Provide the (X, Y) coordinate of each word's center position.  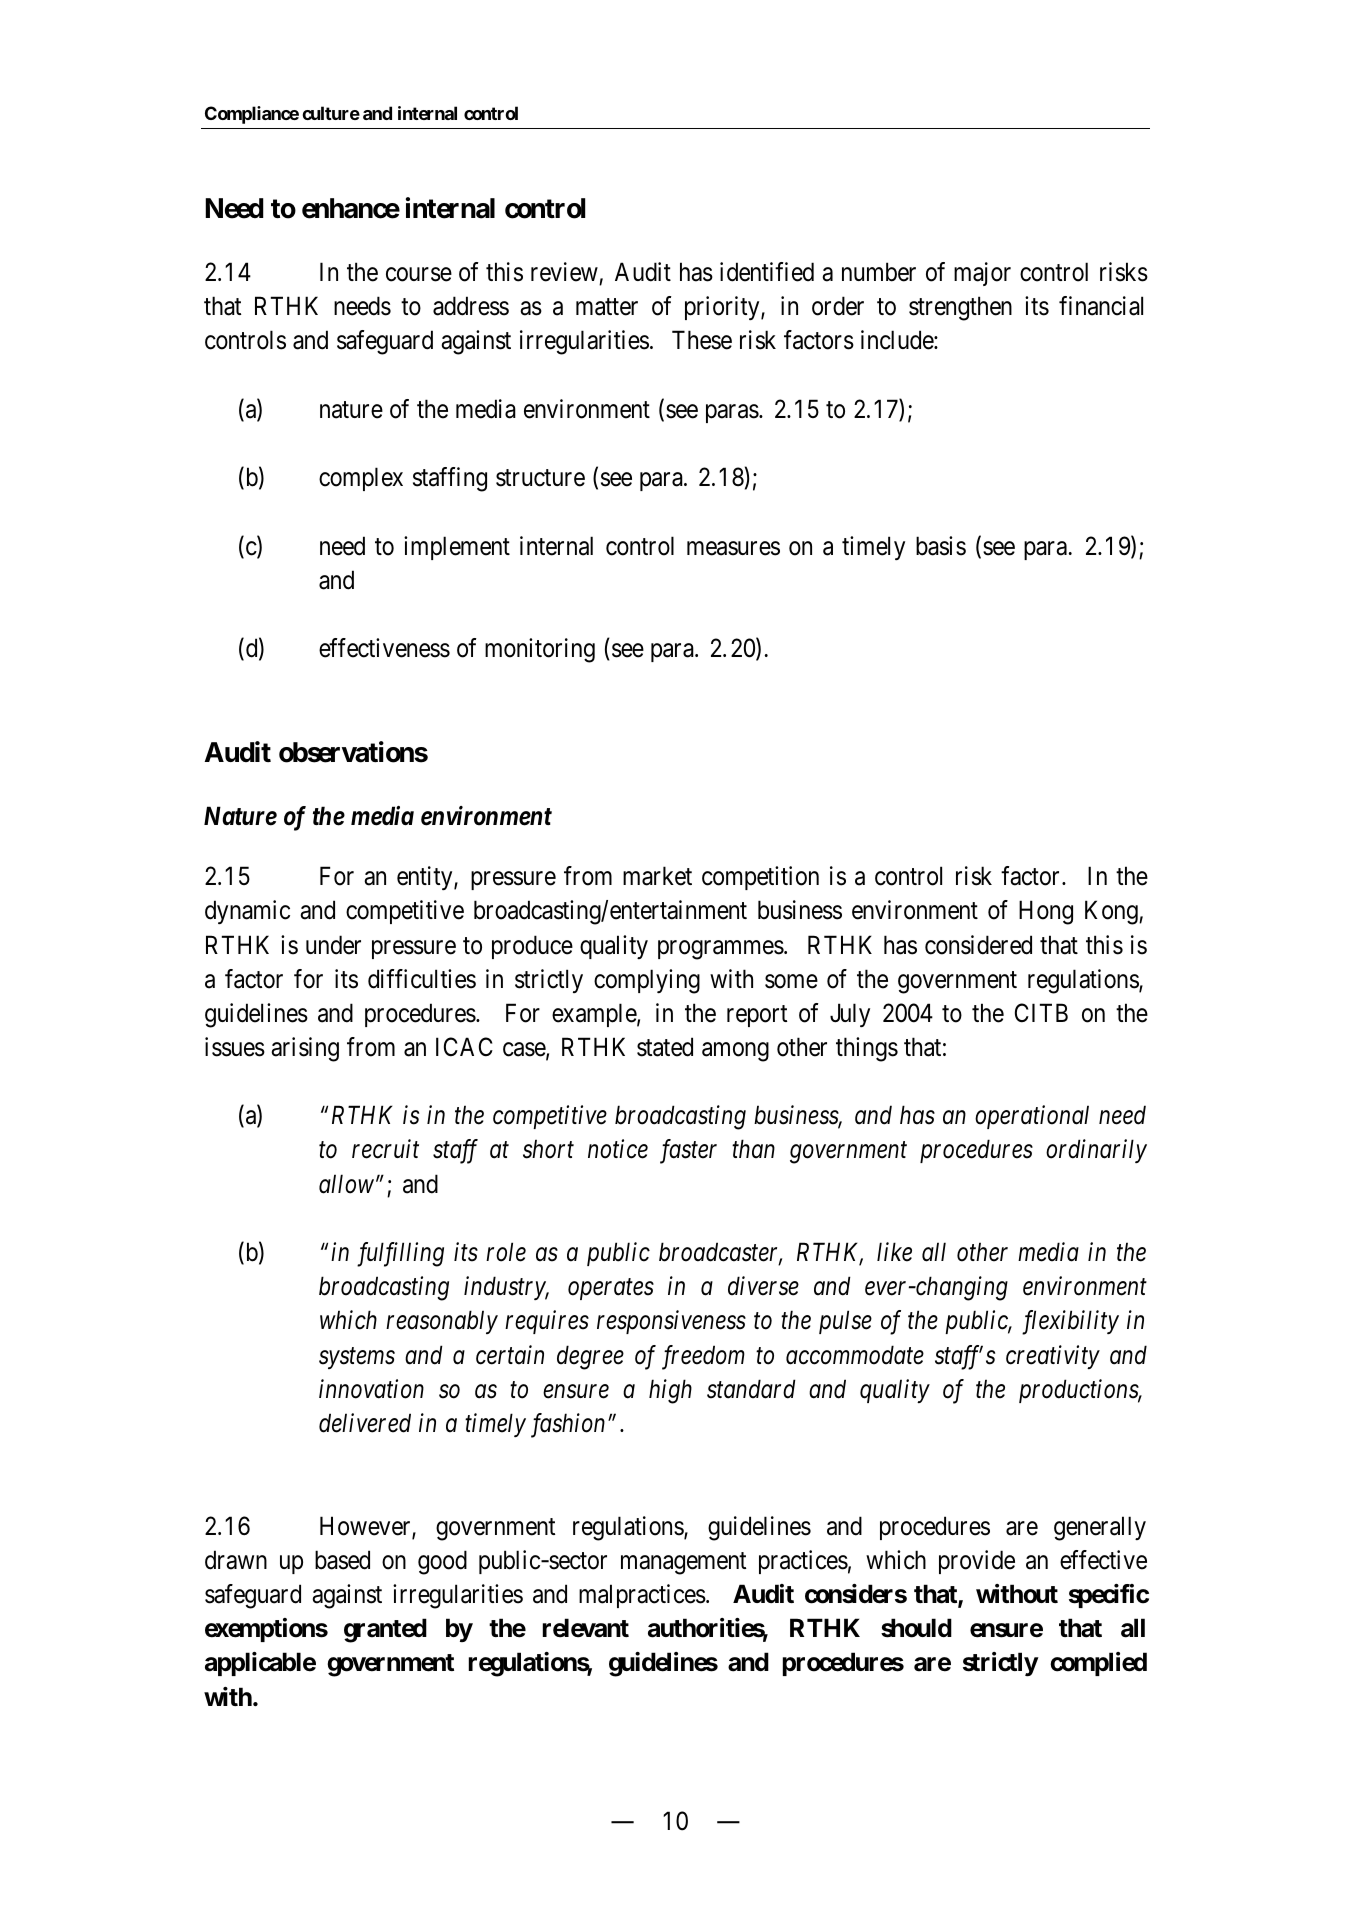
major (982, 274)
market (657, 876)
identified (767, 272)
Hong (1046, 912)
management (683, 1563)
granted (385, 1630)
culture (331, 113)
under (333, 945)
